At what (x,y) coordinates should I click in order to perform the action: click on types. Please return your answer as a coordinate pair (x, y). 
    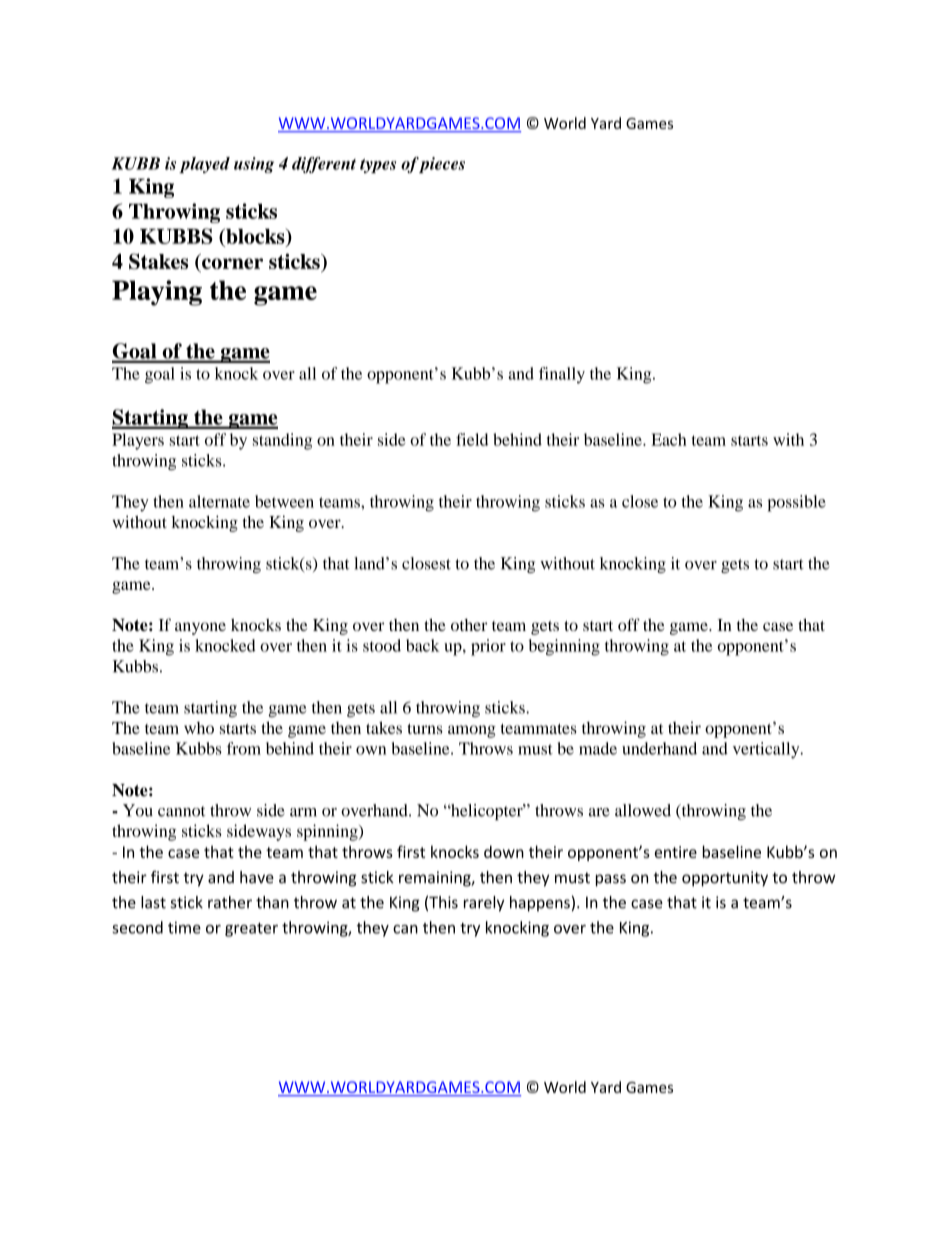
    Looking at the image, I should click on (378, 166).
